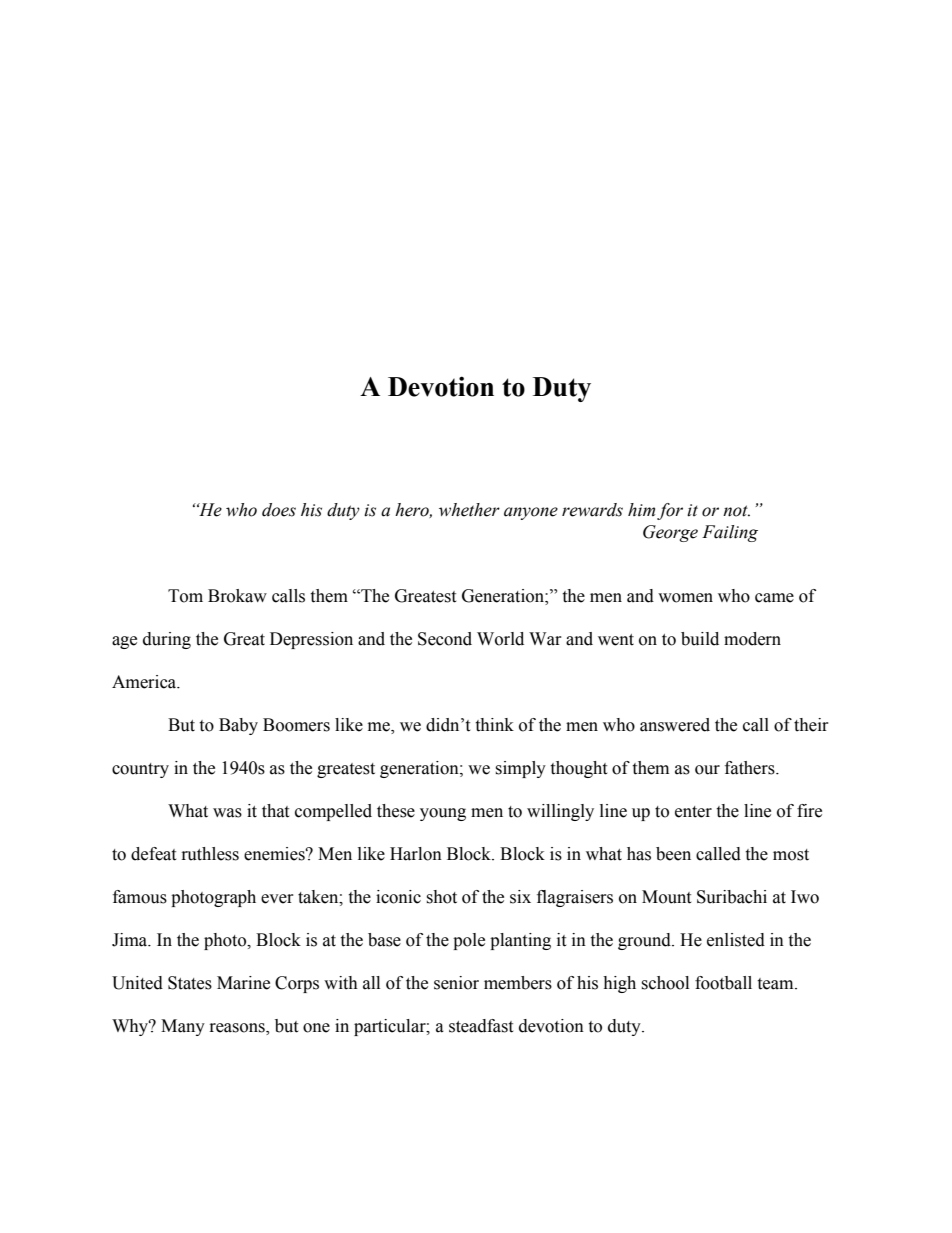 Image resolution: width=952 pixels, height=1233 pixels. I want to click on whether, so click(469, 510).
